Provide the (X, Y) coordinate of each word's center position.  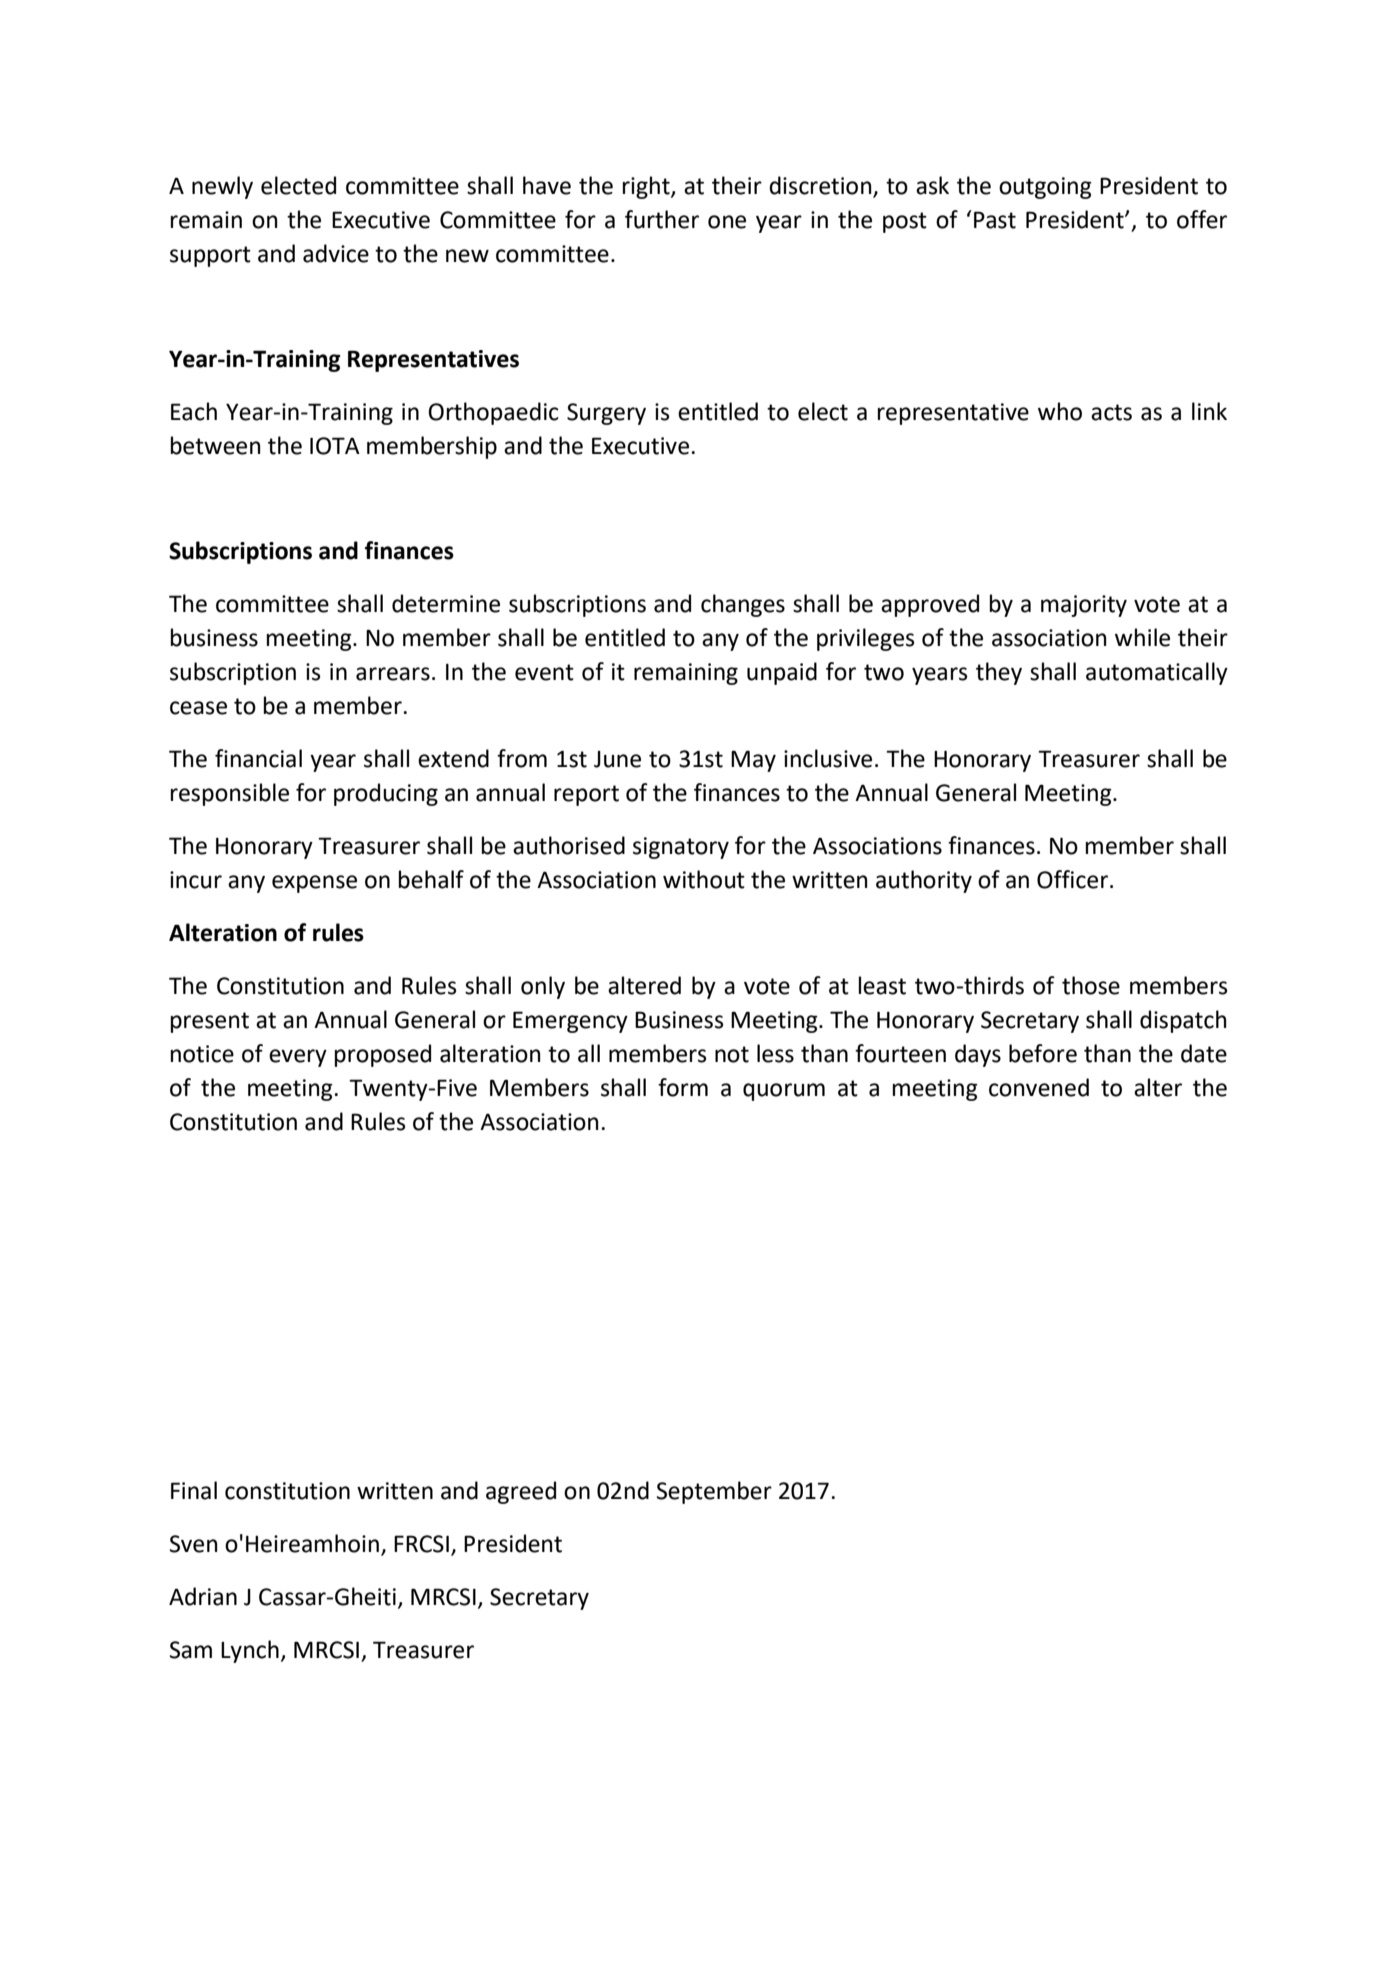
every (298, 1058)
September (714, 1492)
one (727, 222)
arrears (393, 674)
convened (1039, 1087)
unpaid (782, 673)
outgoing (1045, 188)
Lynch (250, 1651)
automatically (1157, 673)
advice (336, 253)
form (683, 1087)
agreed (521, 1492)
